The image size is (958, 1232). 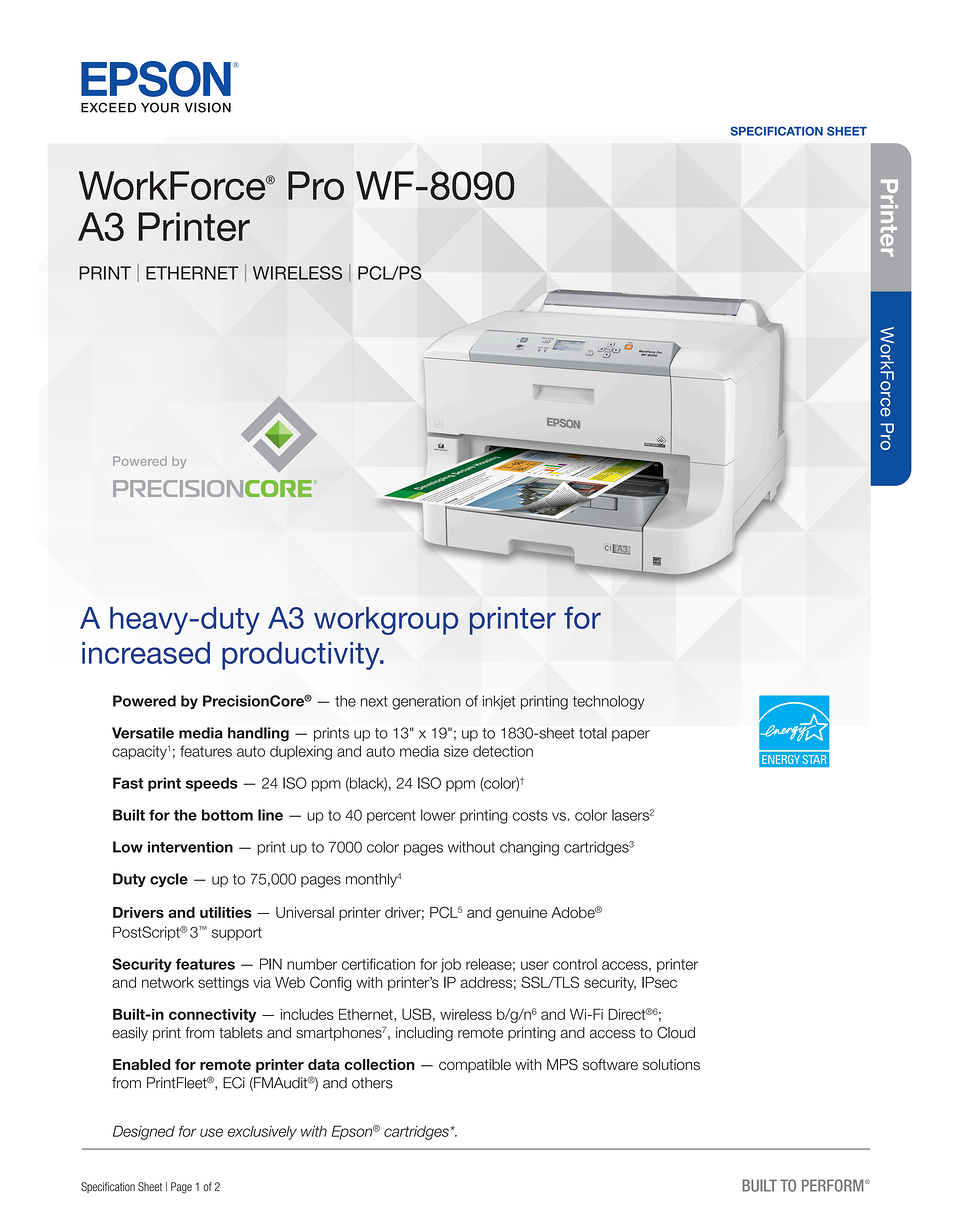 I want to click on changing, so click(x=529, y=848).
